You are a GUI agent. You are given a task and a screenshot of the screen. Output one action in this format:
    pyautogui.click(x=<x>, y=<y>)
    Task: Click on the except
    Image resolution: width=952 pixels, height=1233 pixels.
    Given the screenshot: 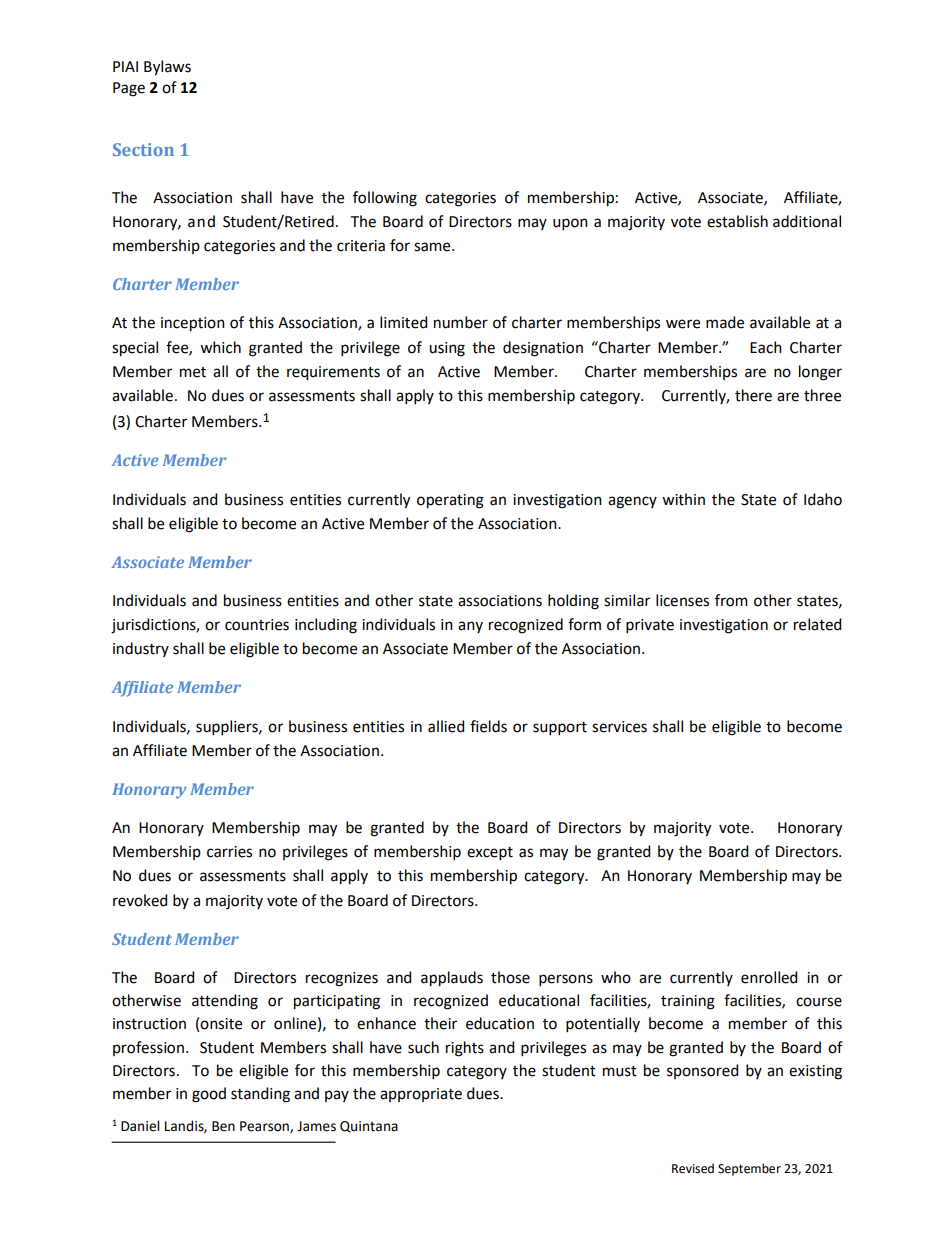 What is the action you would take?
    pyautogui.click(x=490, y=853)
